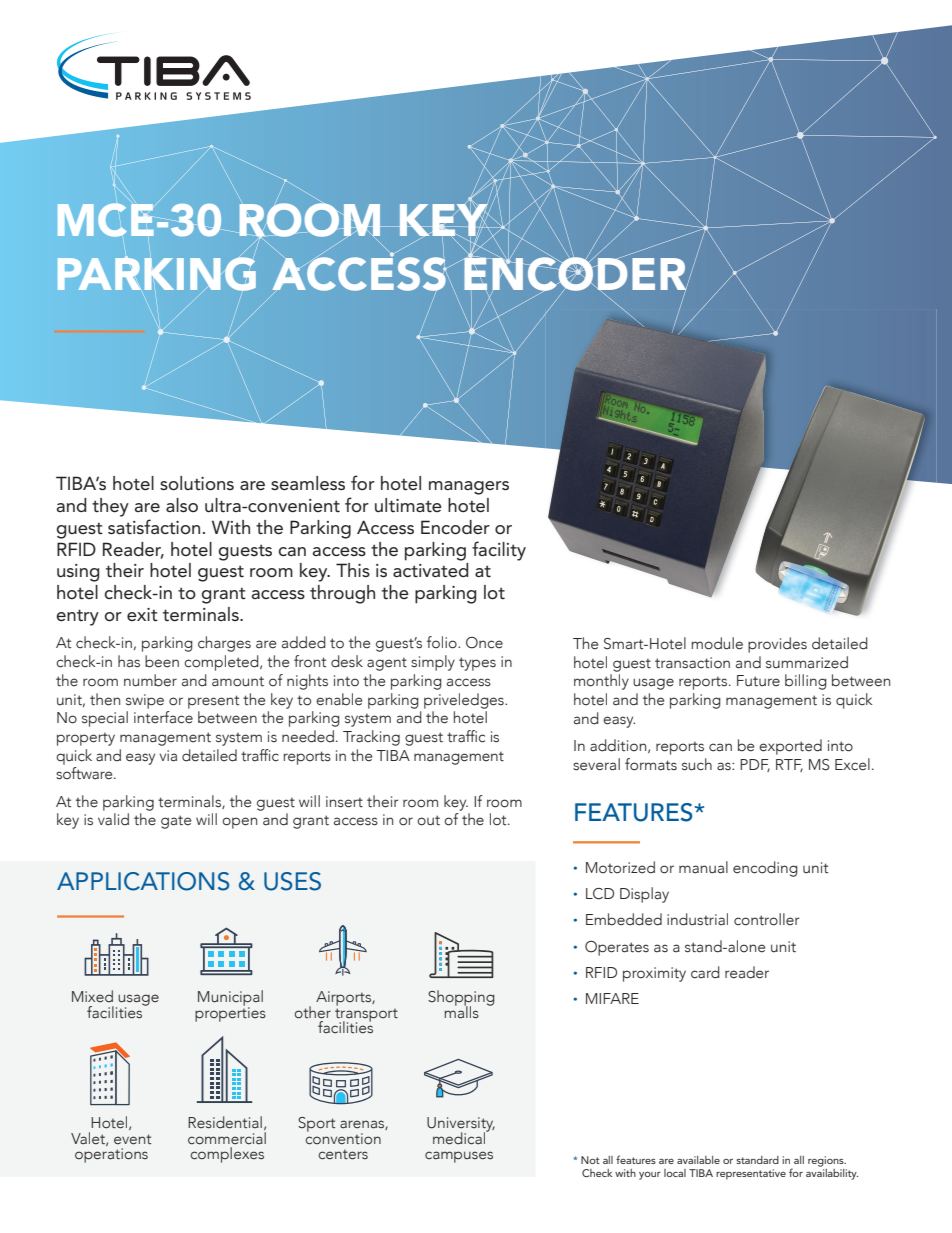 The height and width of the page is (1233, 952). I want to click on Shopping, so click(461, 999).
